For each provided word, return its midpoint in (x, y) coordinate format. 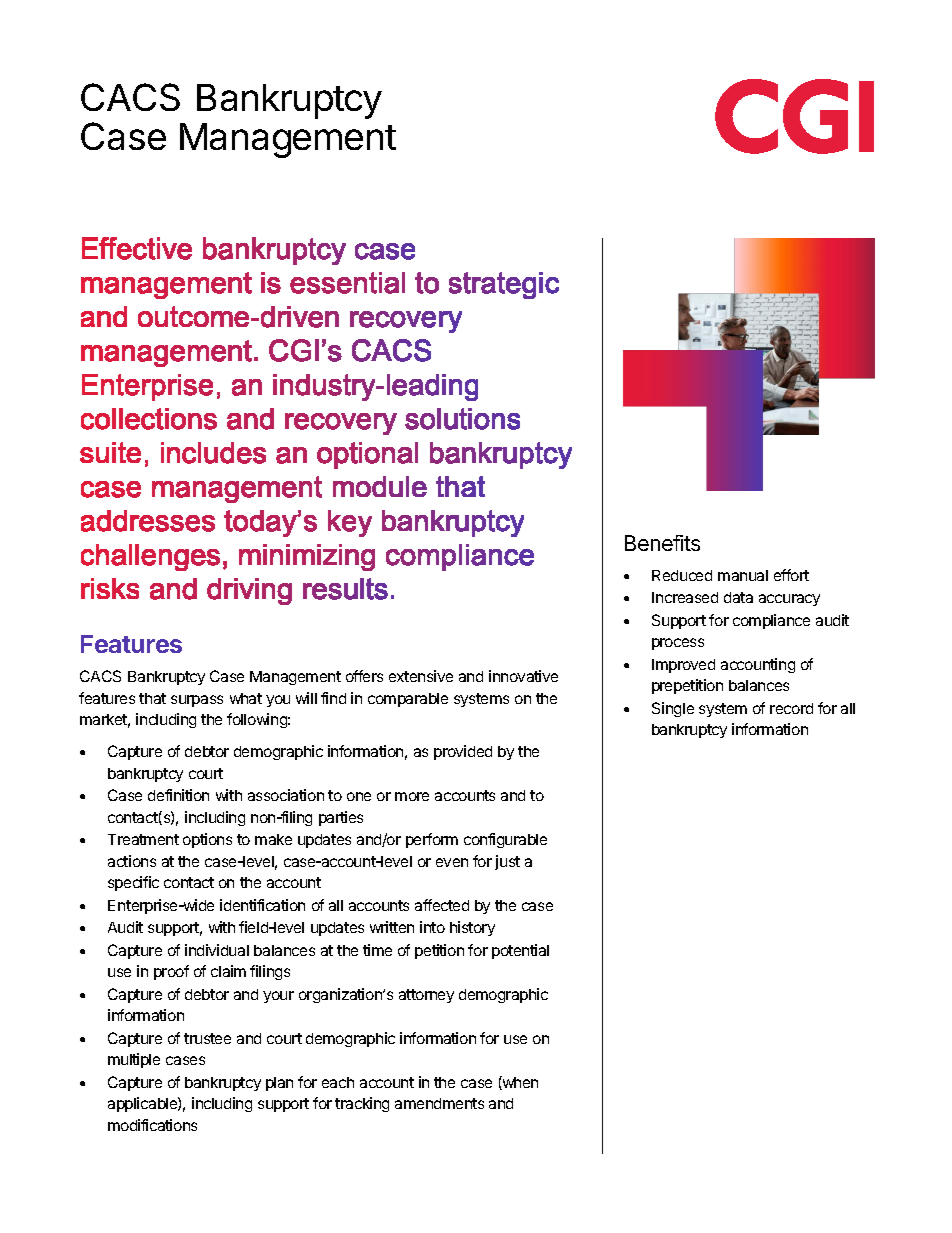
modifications (152, 1125)
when (519, 1083)
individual (217, 950)
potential (520, 951)
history (472, 928)
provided (463, 752)
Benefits (662, 543)
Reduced (682, 575)
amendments (439, 1103)
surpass (197, 701)
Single (673, 709)
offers (364, 676)
